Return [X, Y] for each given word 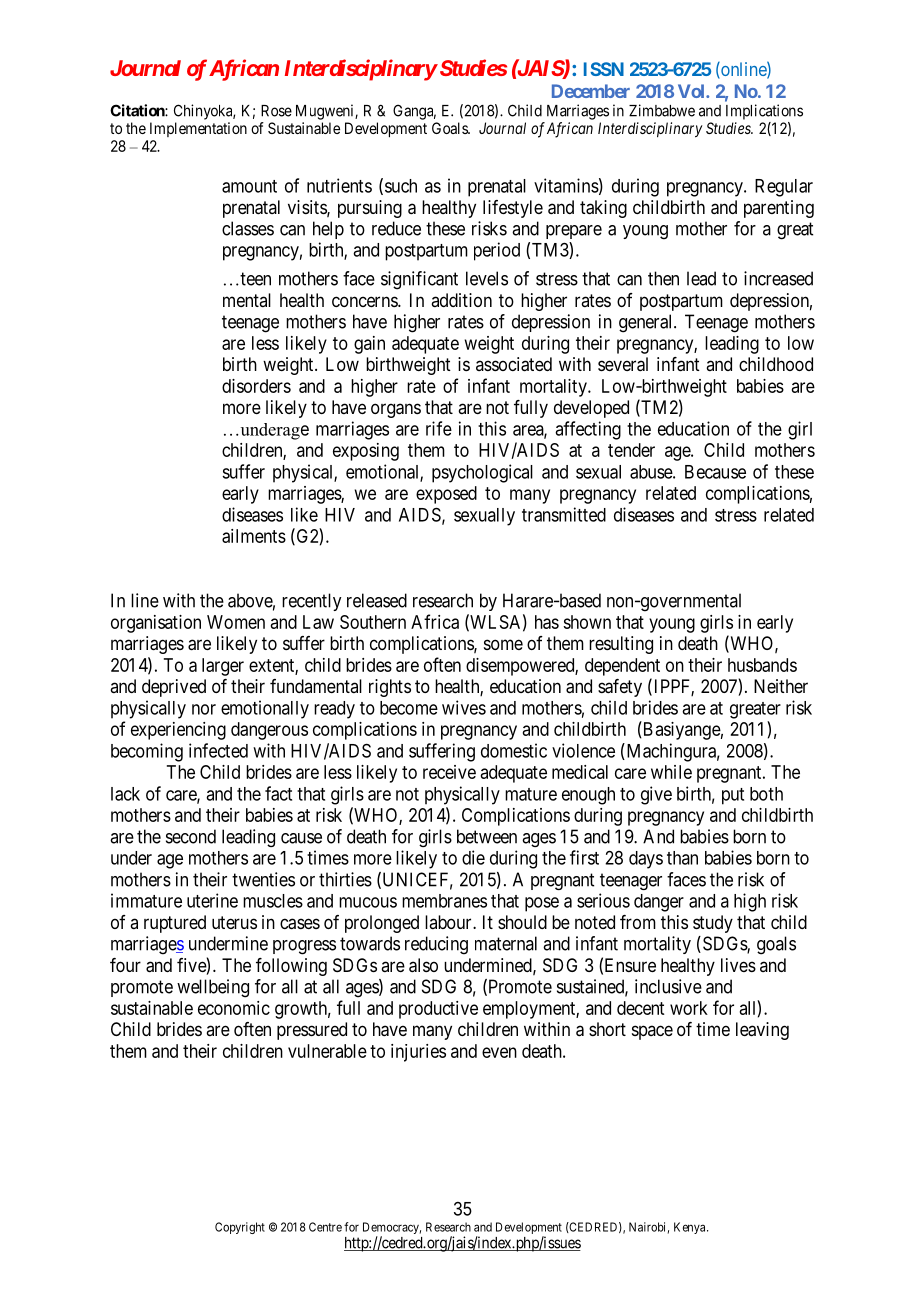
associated [514, 364]
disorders [256, 386]
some [503, 644]
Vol [692, 91]
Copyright [240, 1228]
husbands [762, 665]
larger [223, 667]
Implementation [198, 129]
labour [449, 922]
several [623, 364]
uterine [212, 900]
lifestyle [513, 209]
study [713, 924]
